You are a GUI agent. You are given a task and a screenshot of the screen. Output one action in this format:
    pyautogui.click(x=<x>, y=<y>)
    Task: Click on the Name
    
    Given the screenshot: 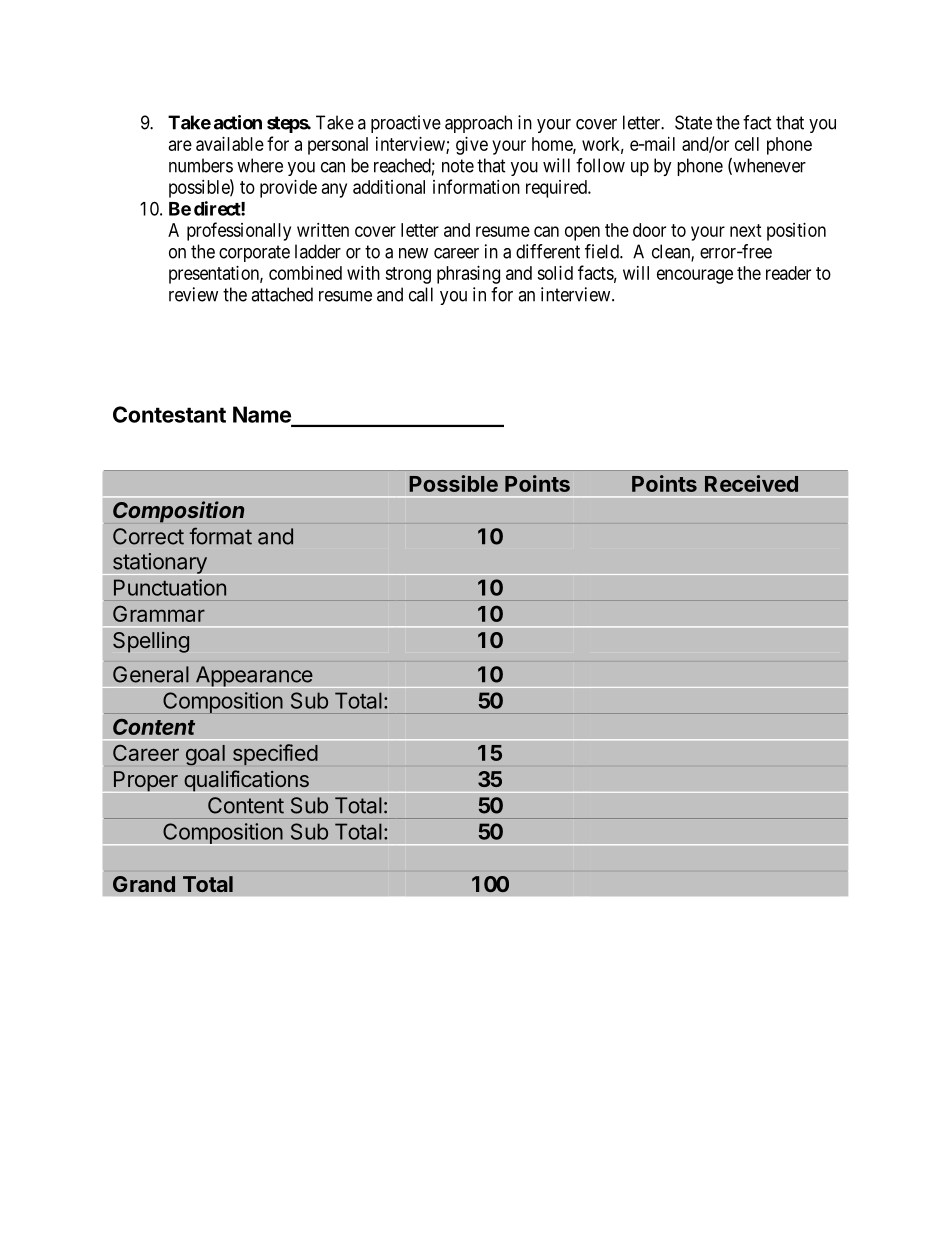 What is the action you would take?
    pyautogui.click(x=262, y=414)
